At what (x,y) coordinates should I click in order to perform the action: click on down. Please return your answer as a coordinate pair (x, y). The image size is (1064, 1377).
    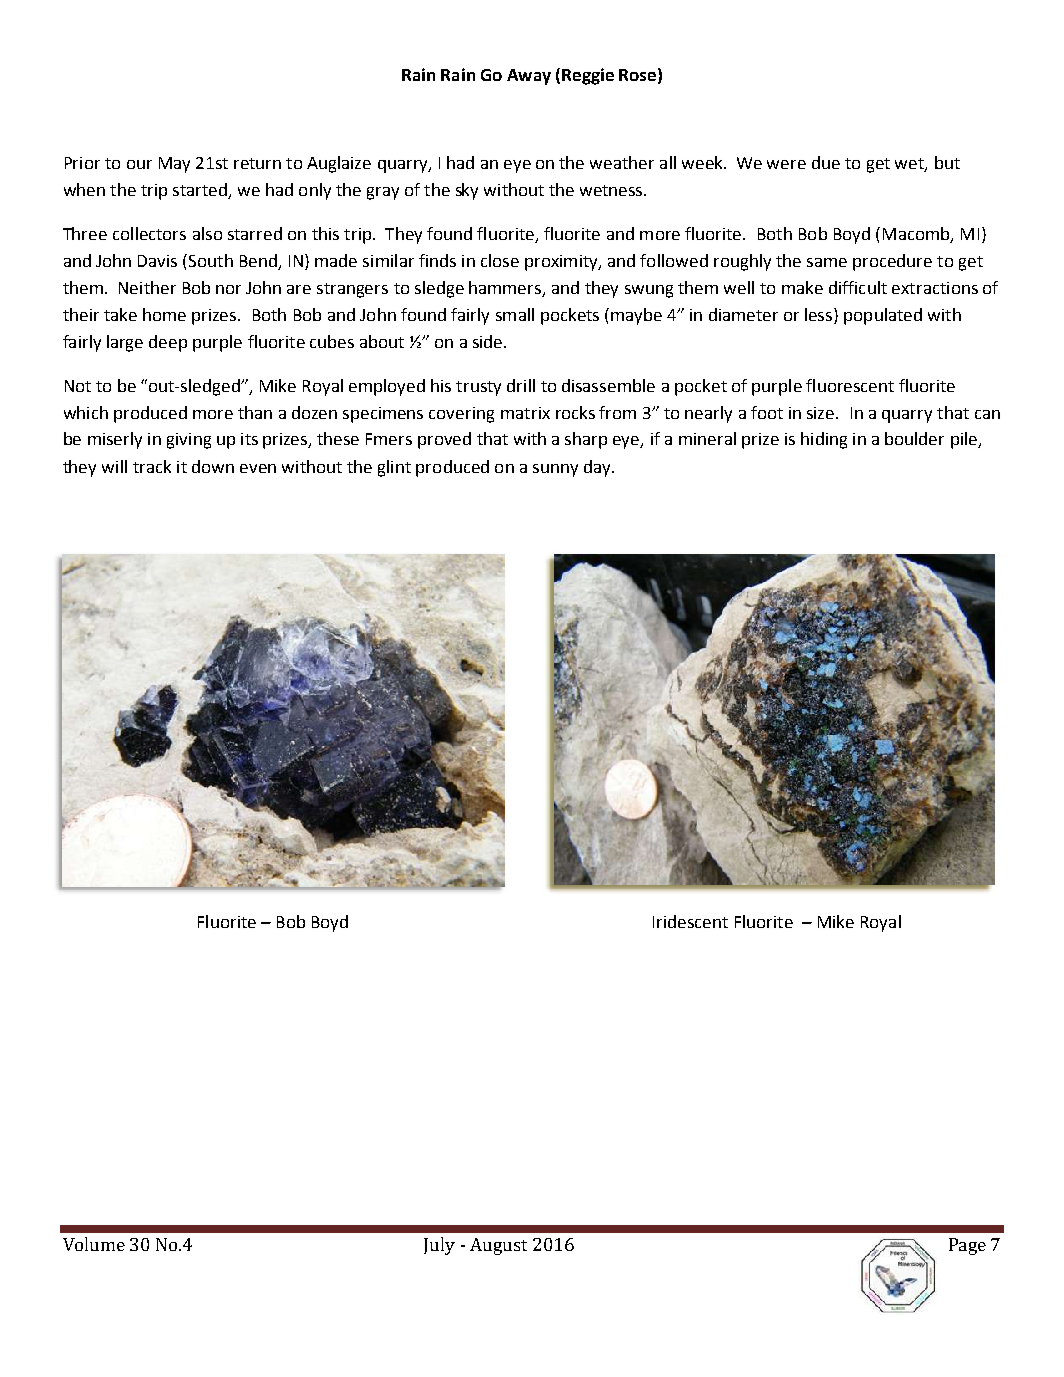
    Looking at the image, I should click on (213, 466).
